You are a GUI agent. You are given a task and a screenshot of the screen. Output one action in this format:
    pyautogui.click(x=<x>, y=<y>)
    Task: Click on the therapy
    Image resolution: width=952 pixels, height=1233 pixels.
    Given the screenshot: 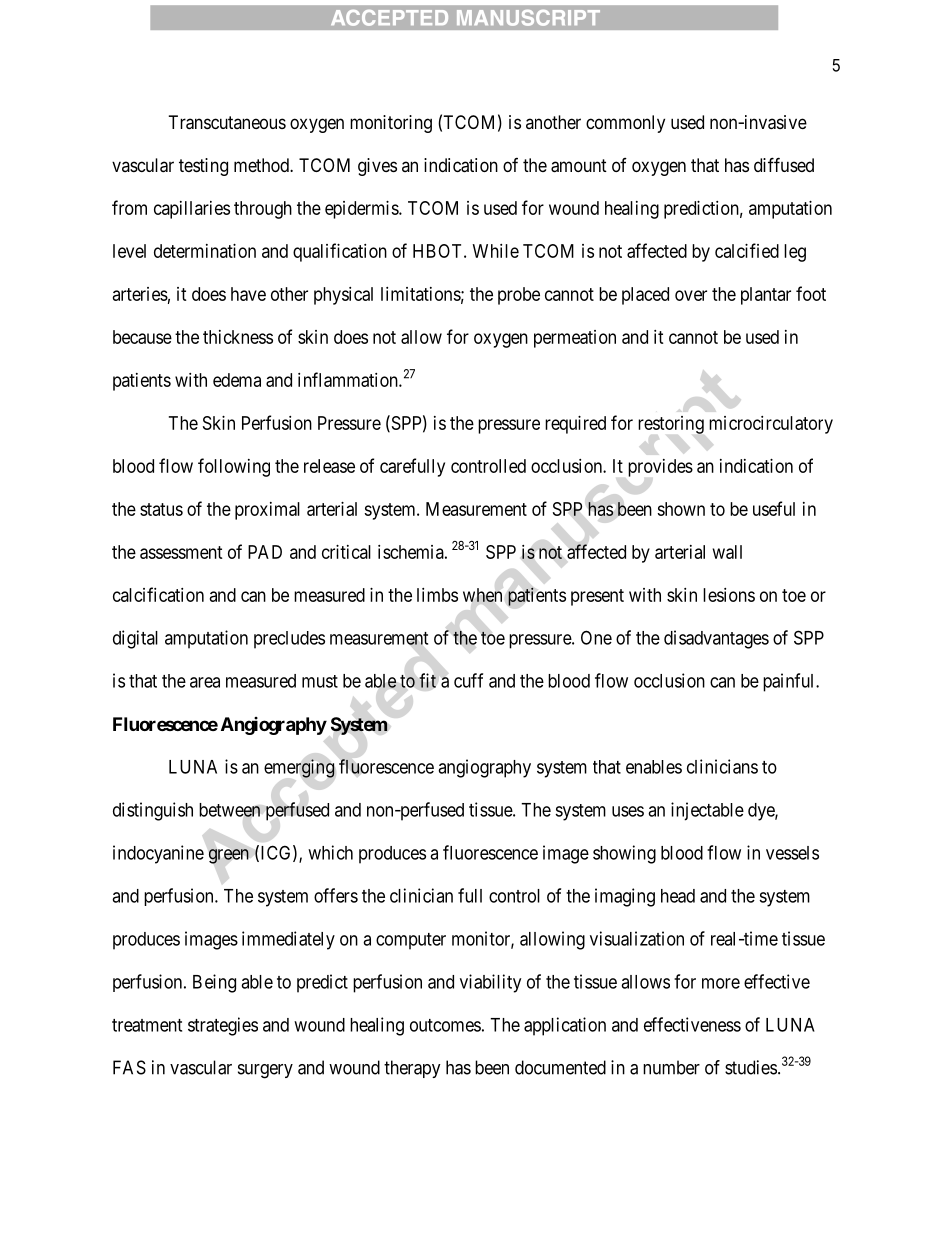 What is the action you would take?
    pyautogui.click(x=412, y=1069)
